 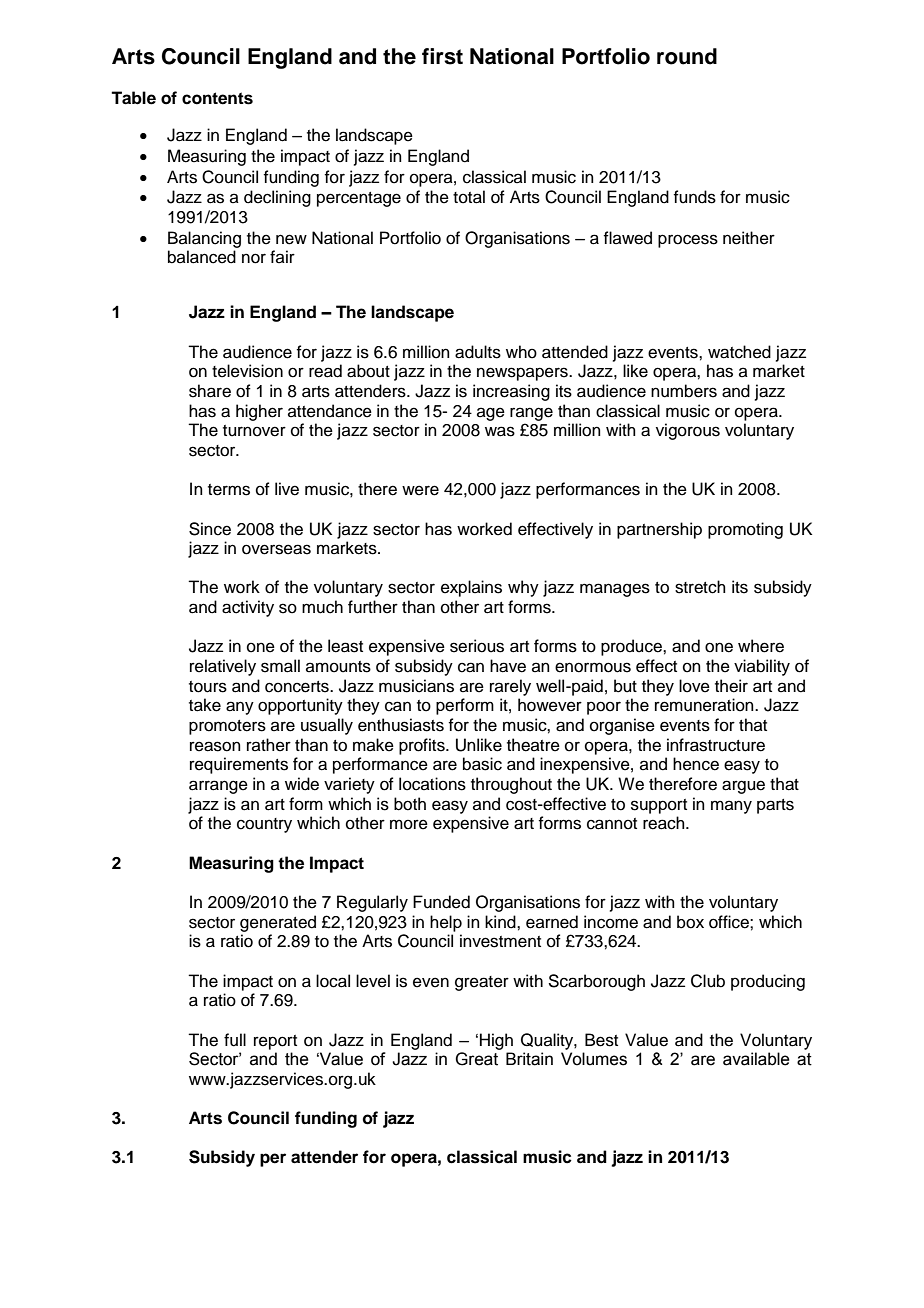 I want to click on full, so click(x=235, y=1040).
